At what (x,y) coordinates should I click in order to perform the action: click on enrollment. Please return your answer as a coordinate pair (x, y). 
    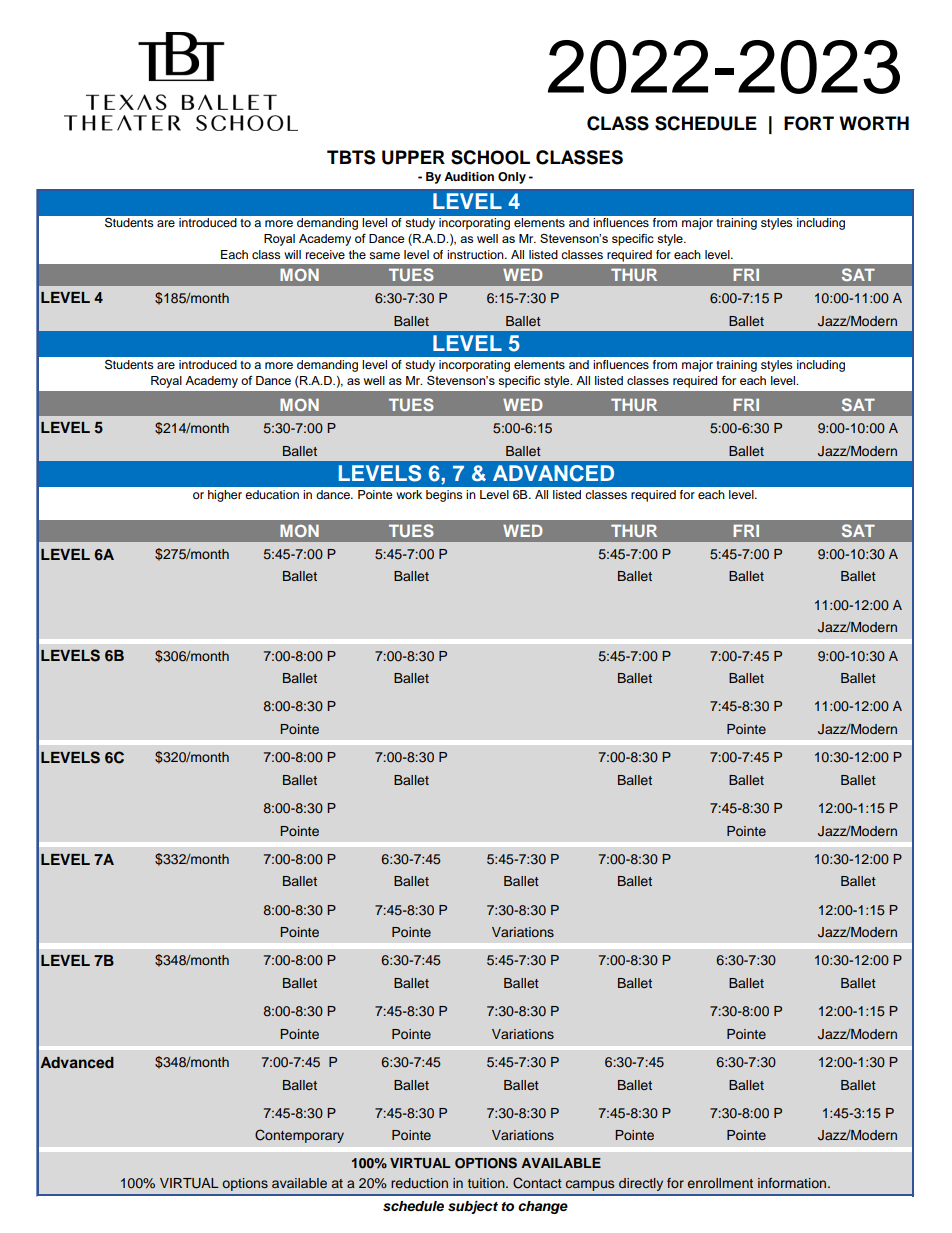
    Looking at the image, I should click on (720, 1183).
